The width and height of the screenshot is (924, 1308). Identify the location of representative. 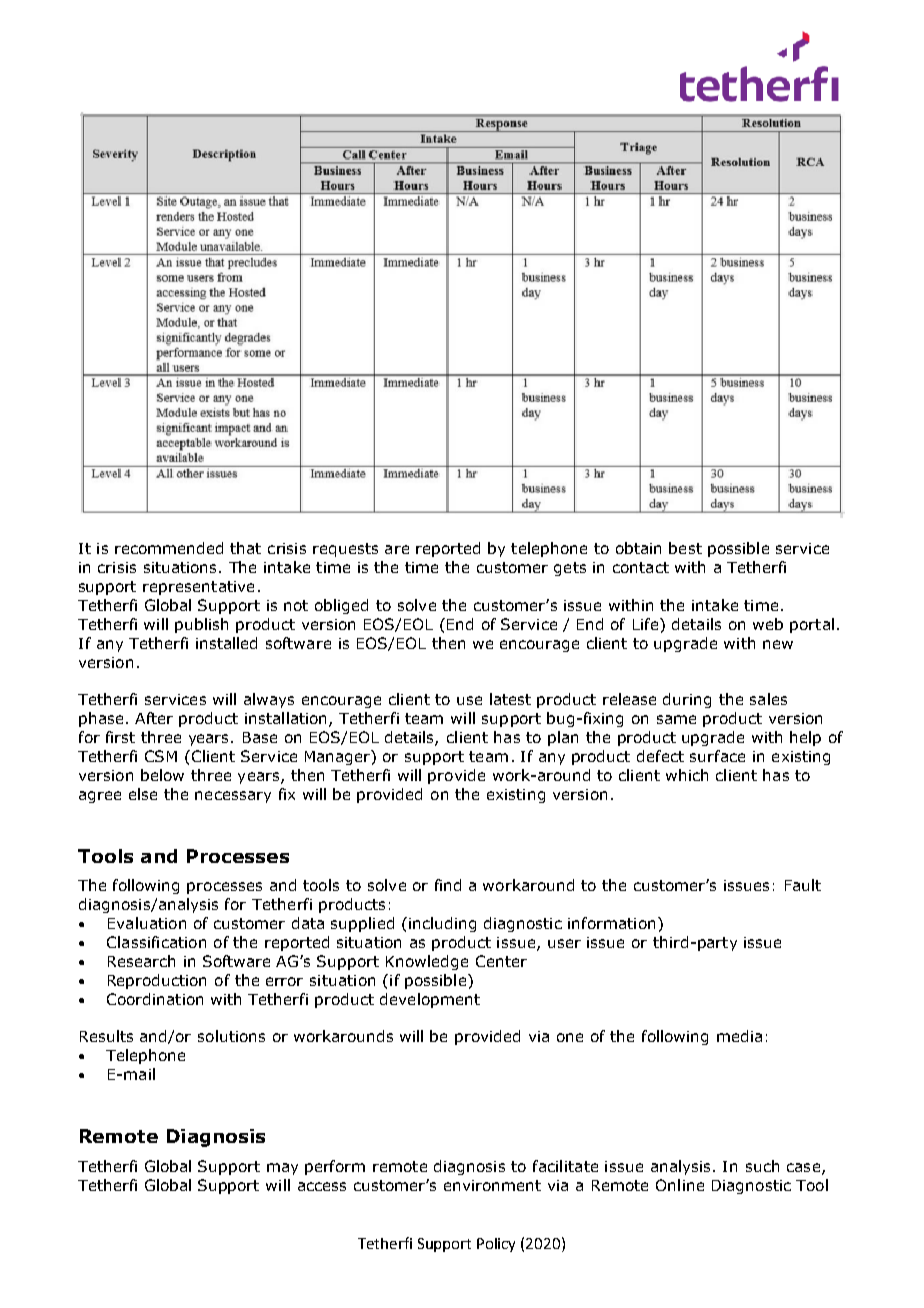
(198, 588).
